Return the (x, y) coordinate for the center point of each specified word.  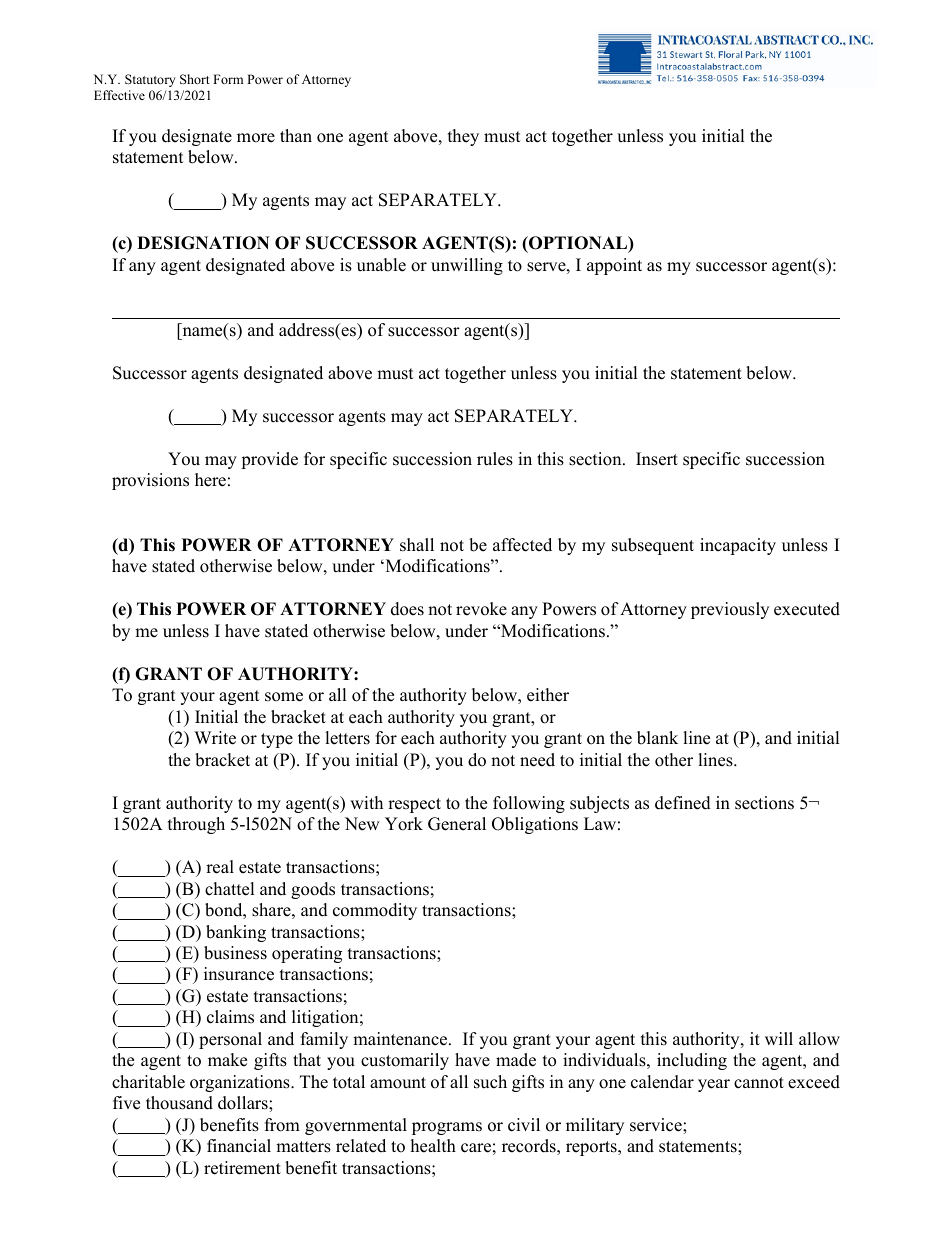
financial (239, 1146)
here (210, 480)
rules (495, 459)
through (196, 825)
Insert (657, 459)
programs (447, 1128)
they (463, 137)
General (457, 824)
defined (683, 803)
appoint (614, 266)
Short (195, 79)
